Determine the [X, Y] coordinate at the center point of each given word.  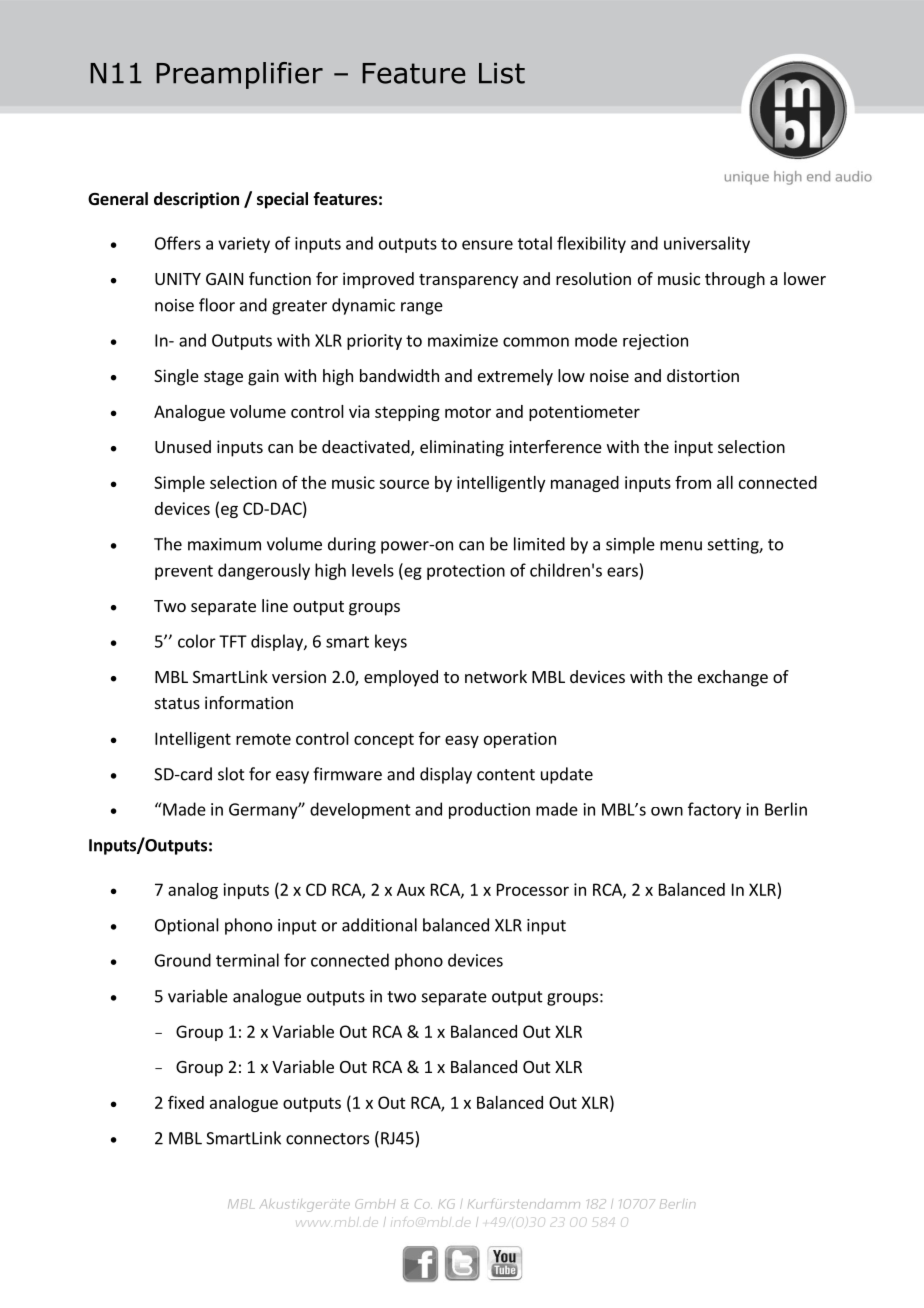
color [197, 641]
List [502, 73]
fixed [186, 1102]
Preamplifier [239, 75]
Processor [533, 889]
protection [466, 572]
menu [681, 546]
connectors [327, 1139]
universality [707, 244]
